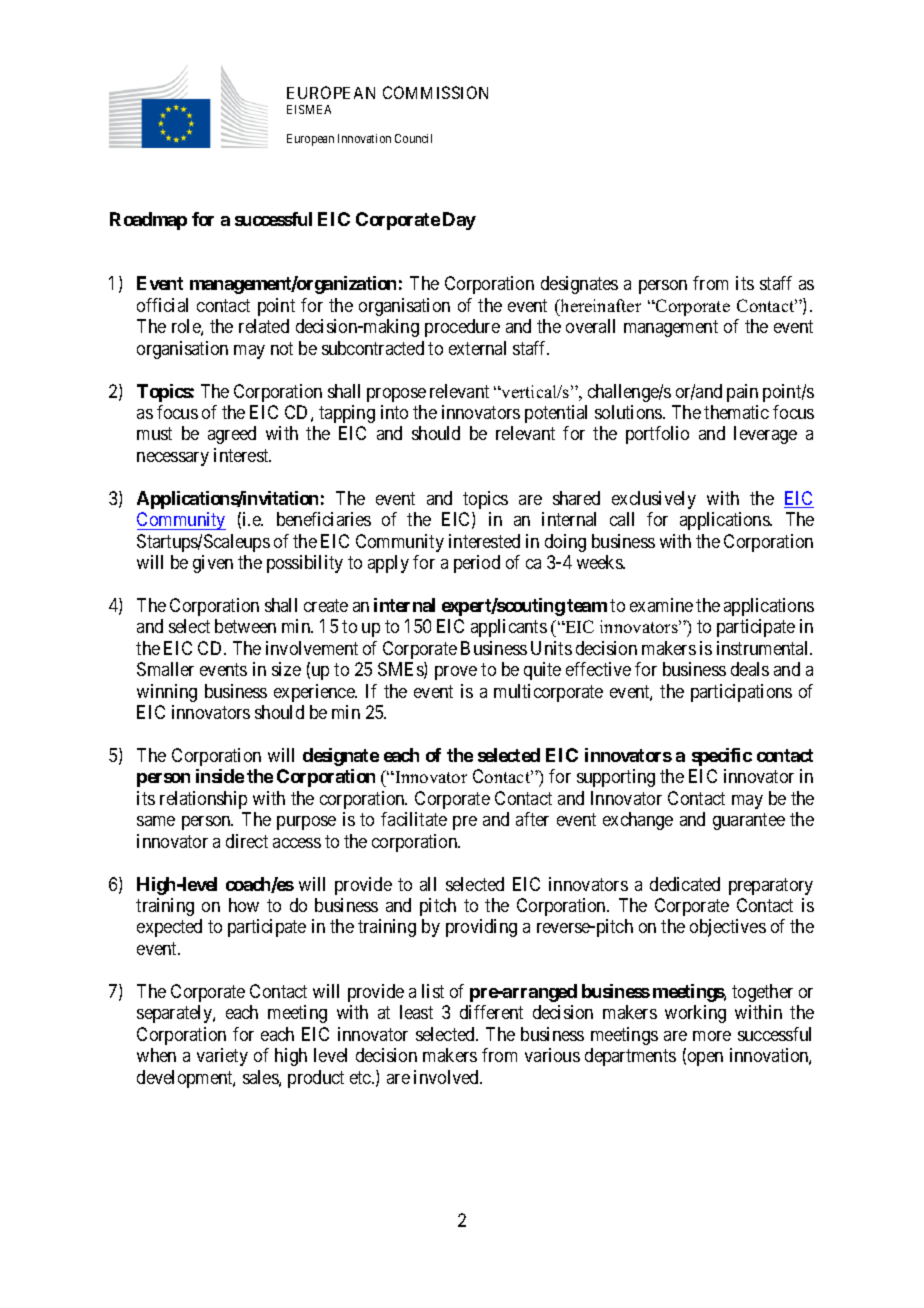  What do you see at coordinates (447, 1077) in the document?
I see `involved` at bounding box center [447, 1077].
